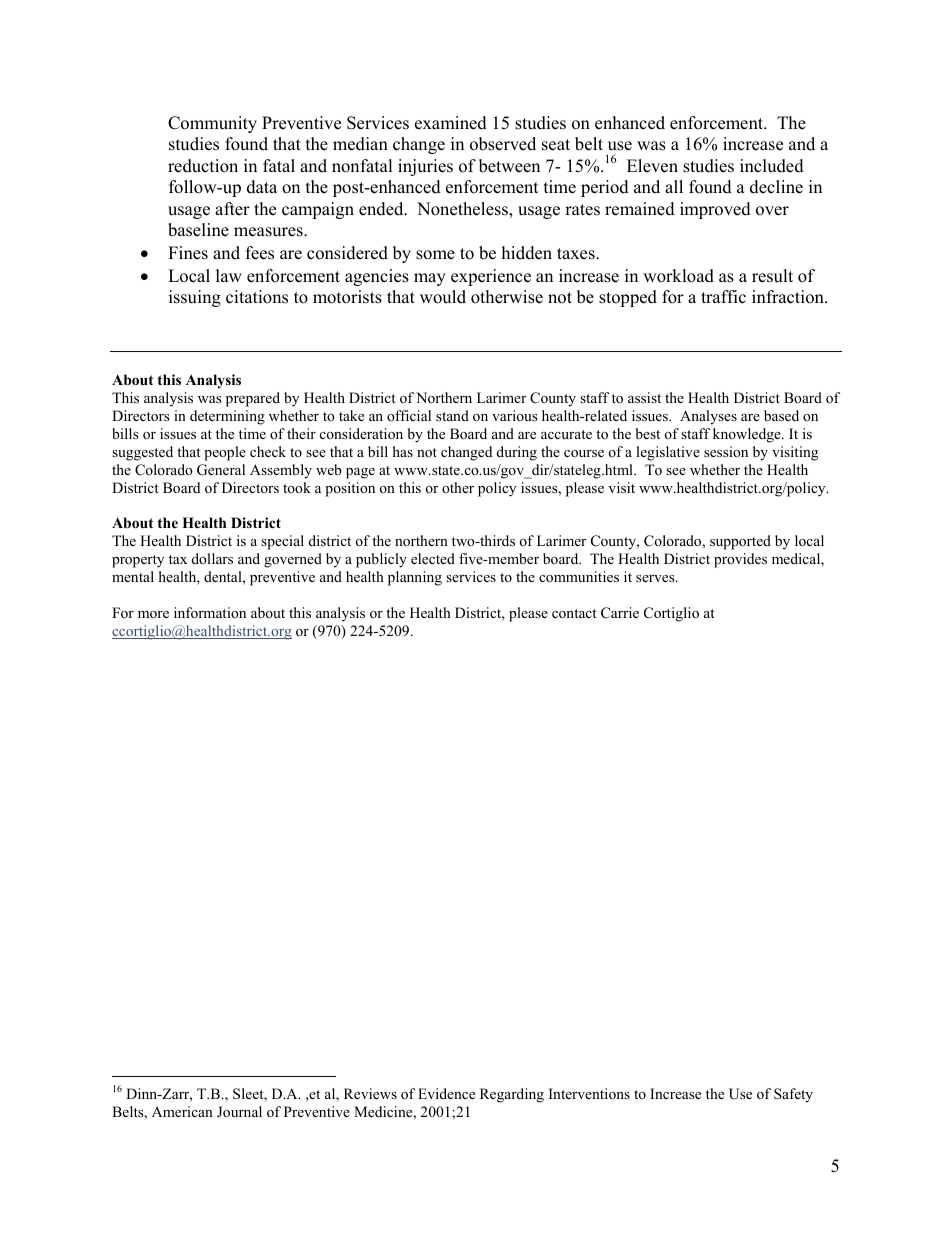 Image resolution: width=952 pixels, height=1233 pixels. I want to click on General, so click(221, 470).
